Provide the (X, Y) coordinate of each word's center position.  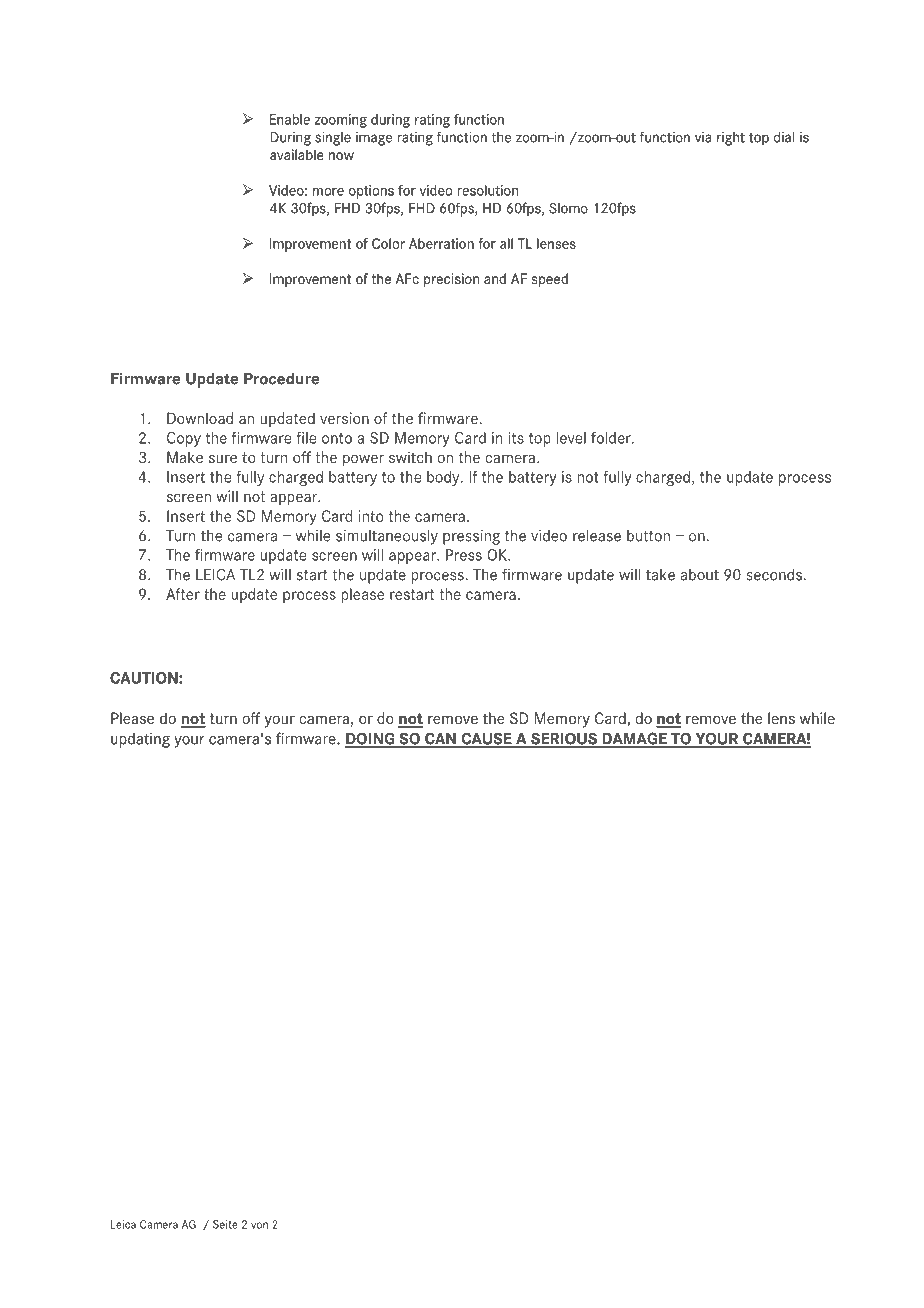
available (297, 154)
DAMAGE (634, 739)
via (703, 137)
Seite (225, 1224)
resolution (488, 190)
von (259, 1225)
